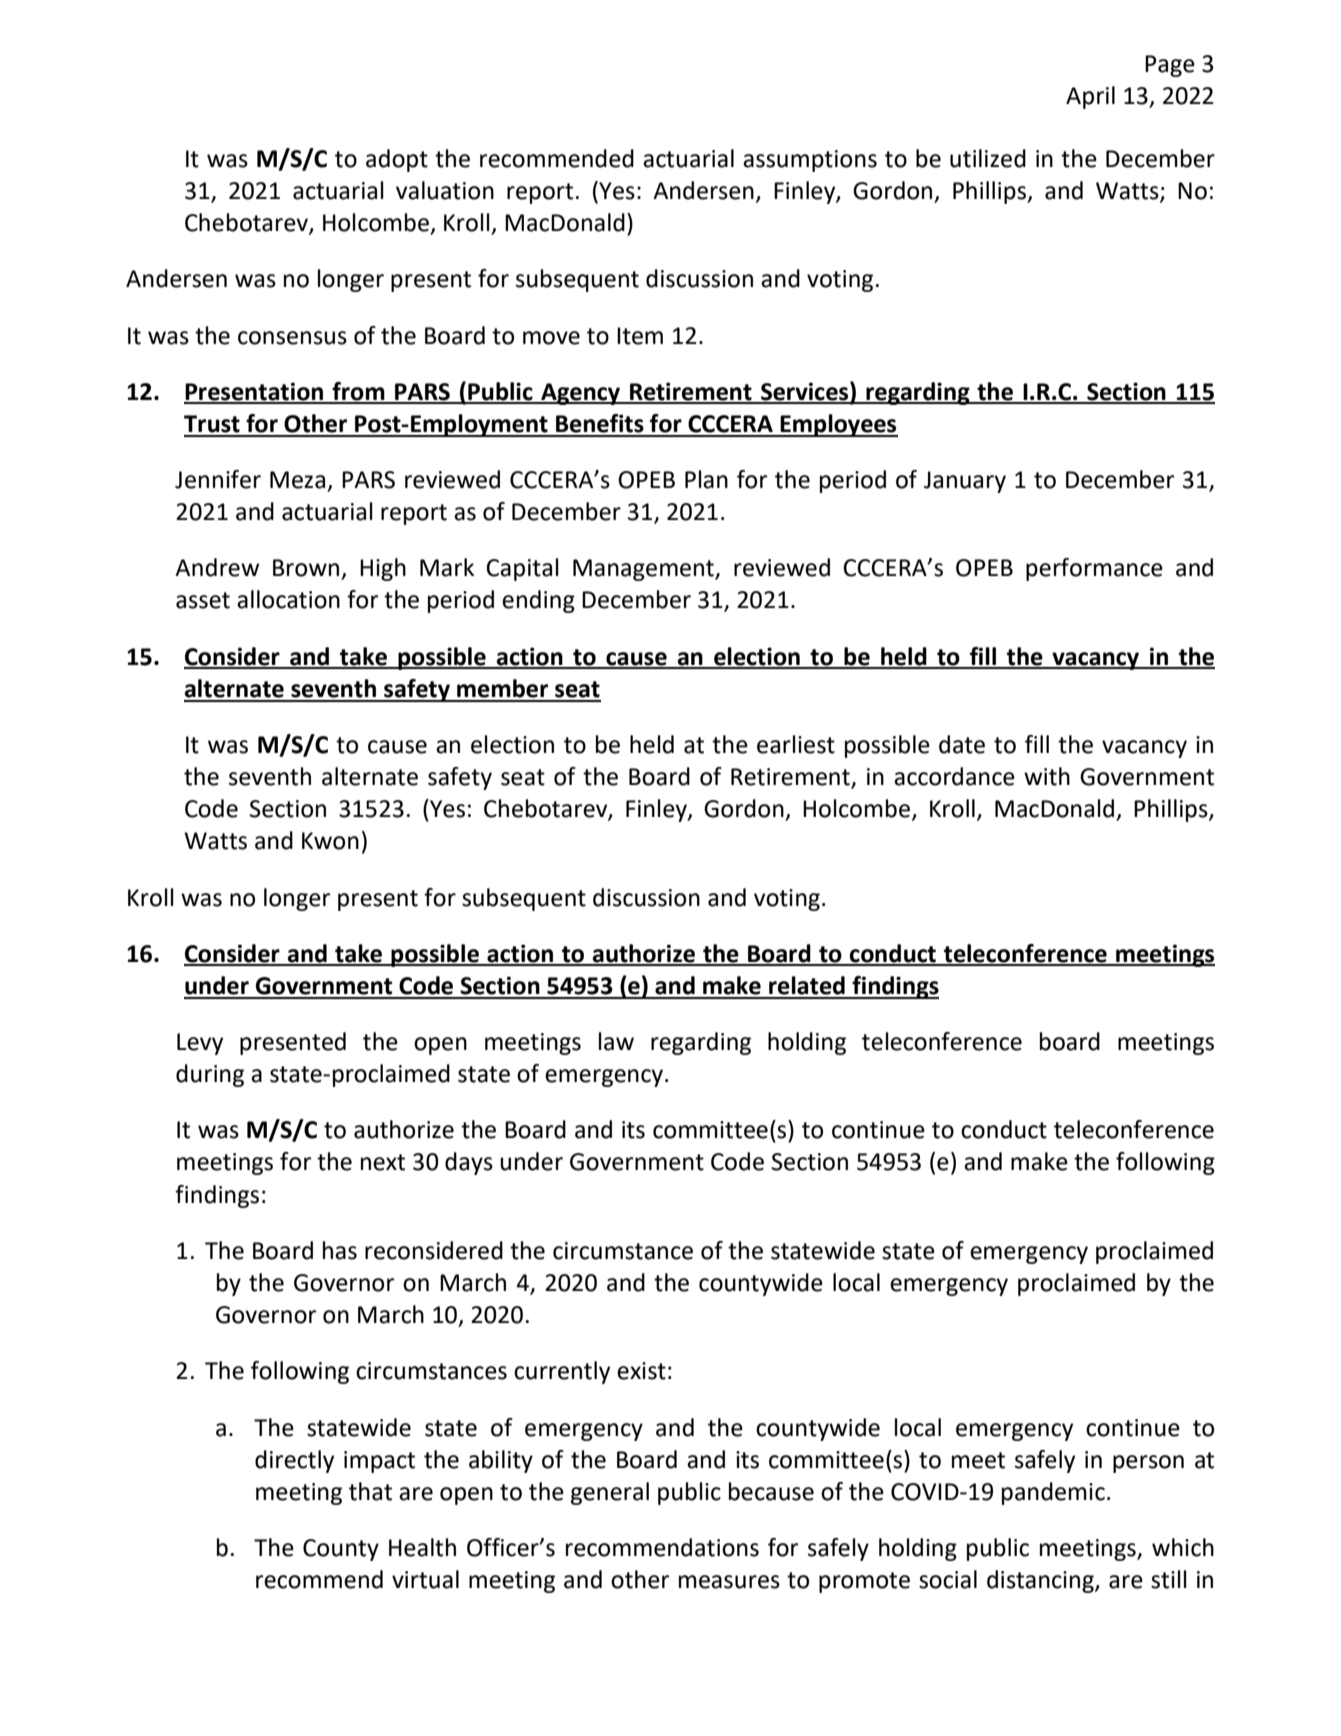 The width and height of the document is (1341, 1736). What do you see at coordinates (370, 1491) in the document?
I see `that` at bounding box center [370, 1491].
